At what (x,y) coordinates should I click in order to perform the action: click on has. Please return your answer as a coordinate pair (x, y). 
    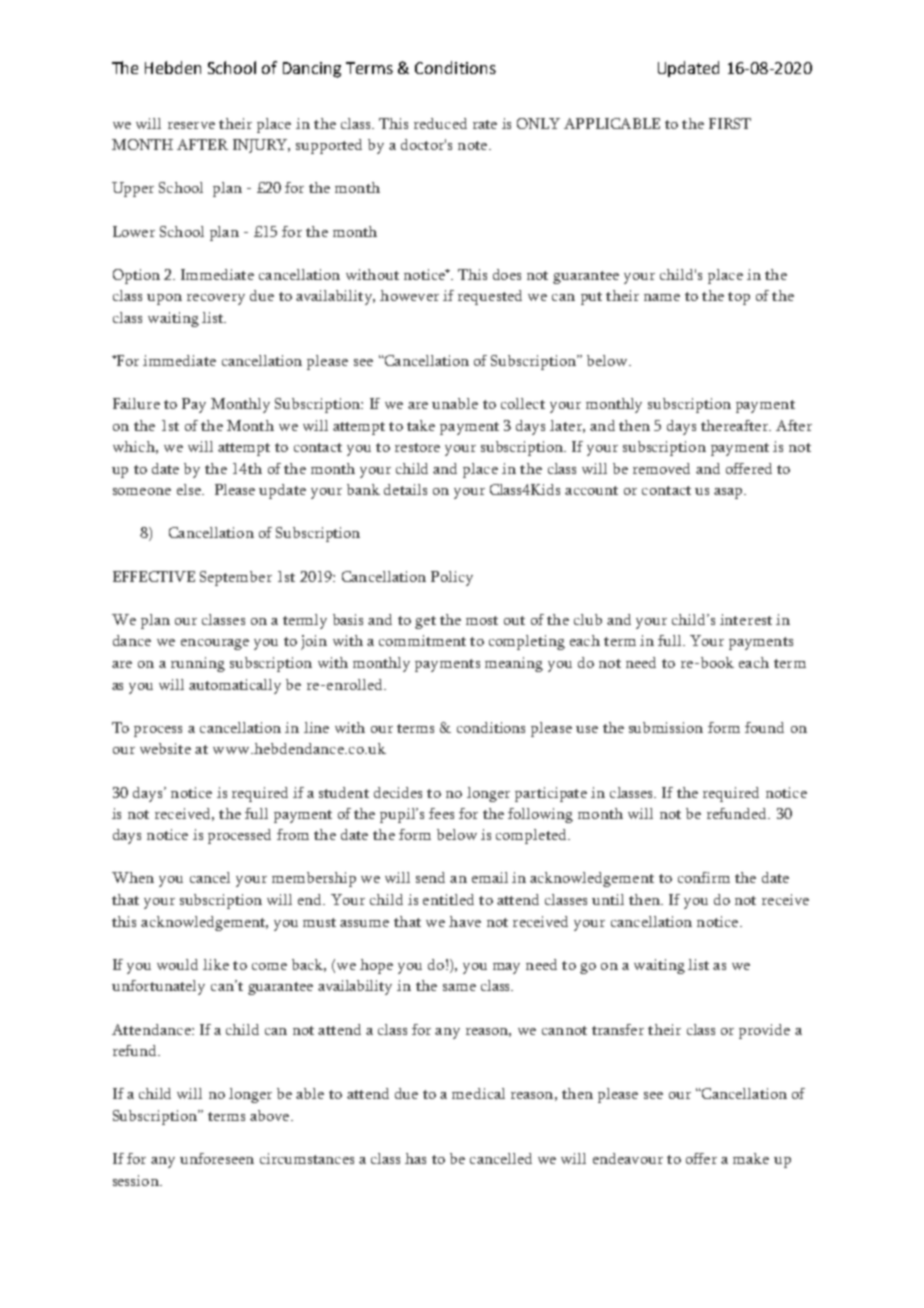
    Looking at the image, I should click on (415, 1158).
